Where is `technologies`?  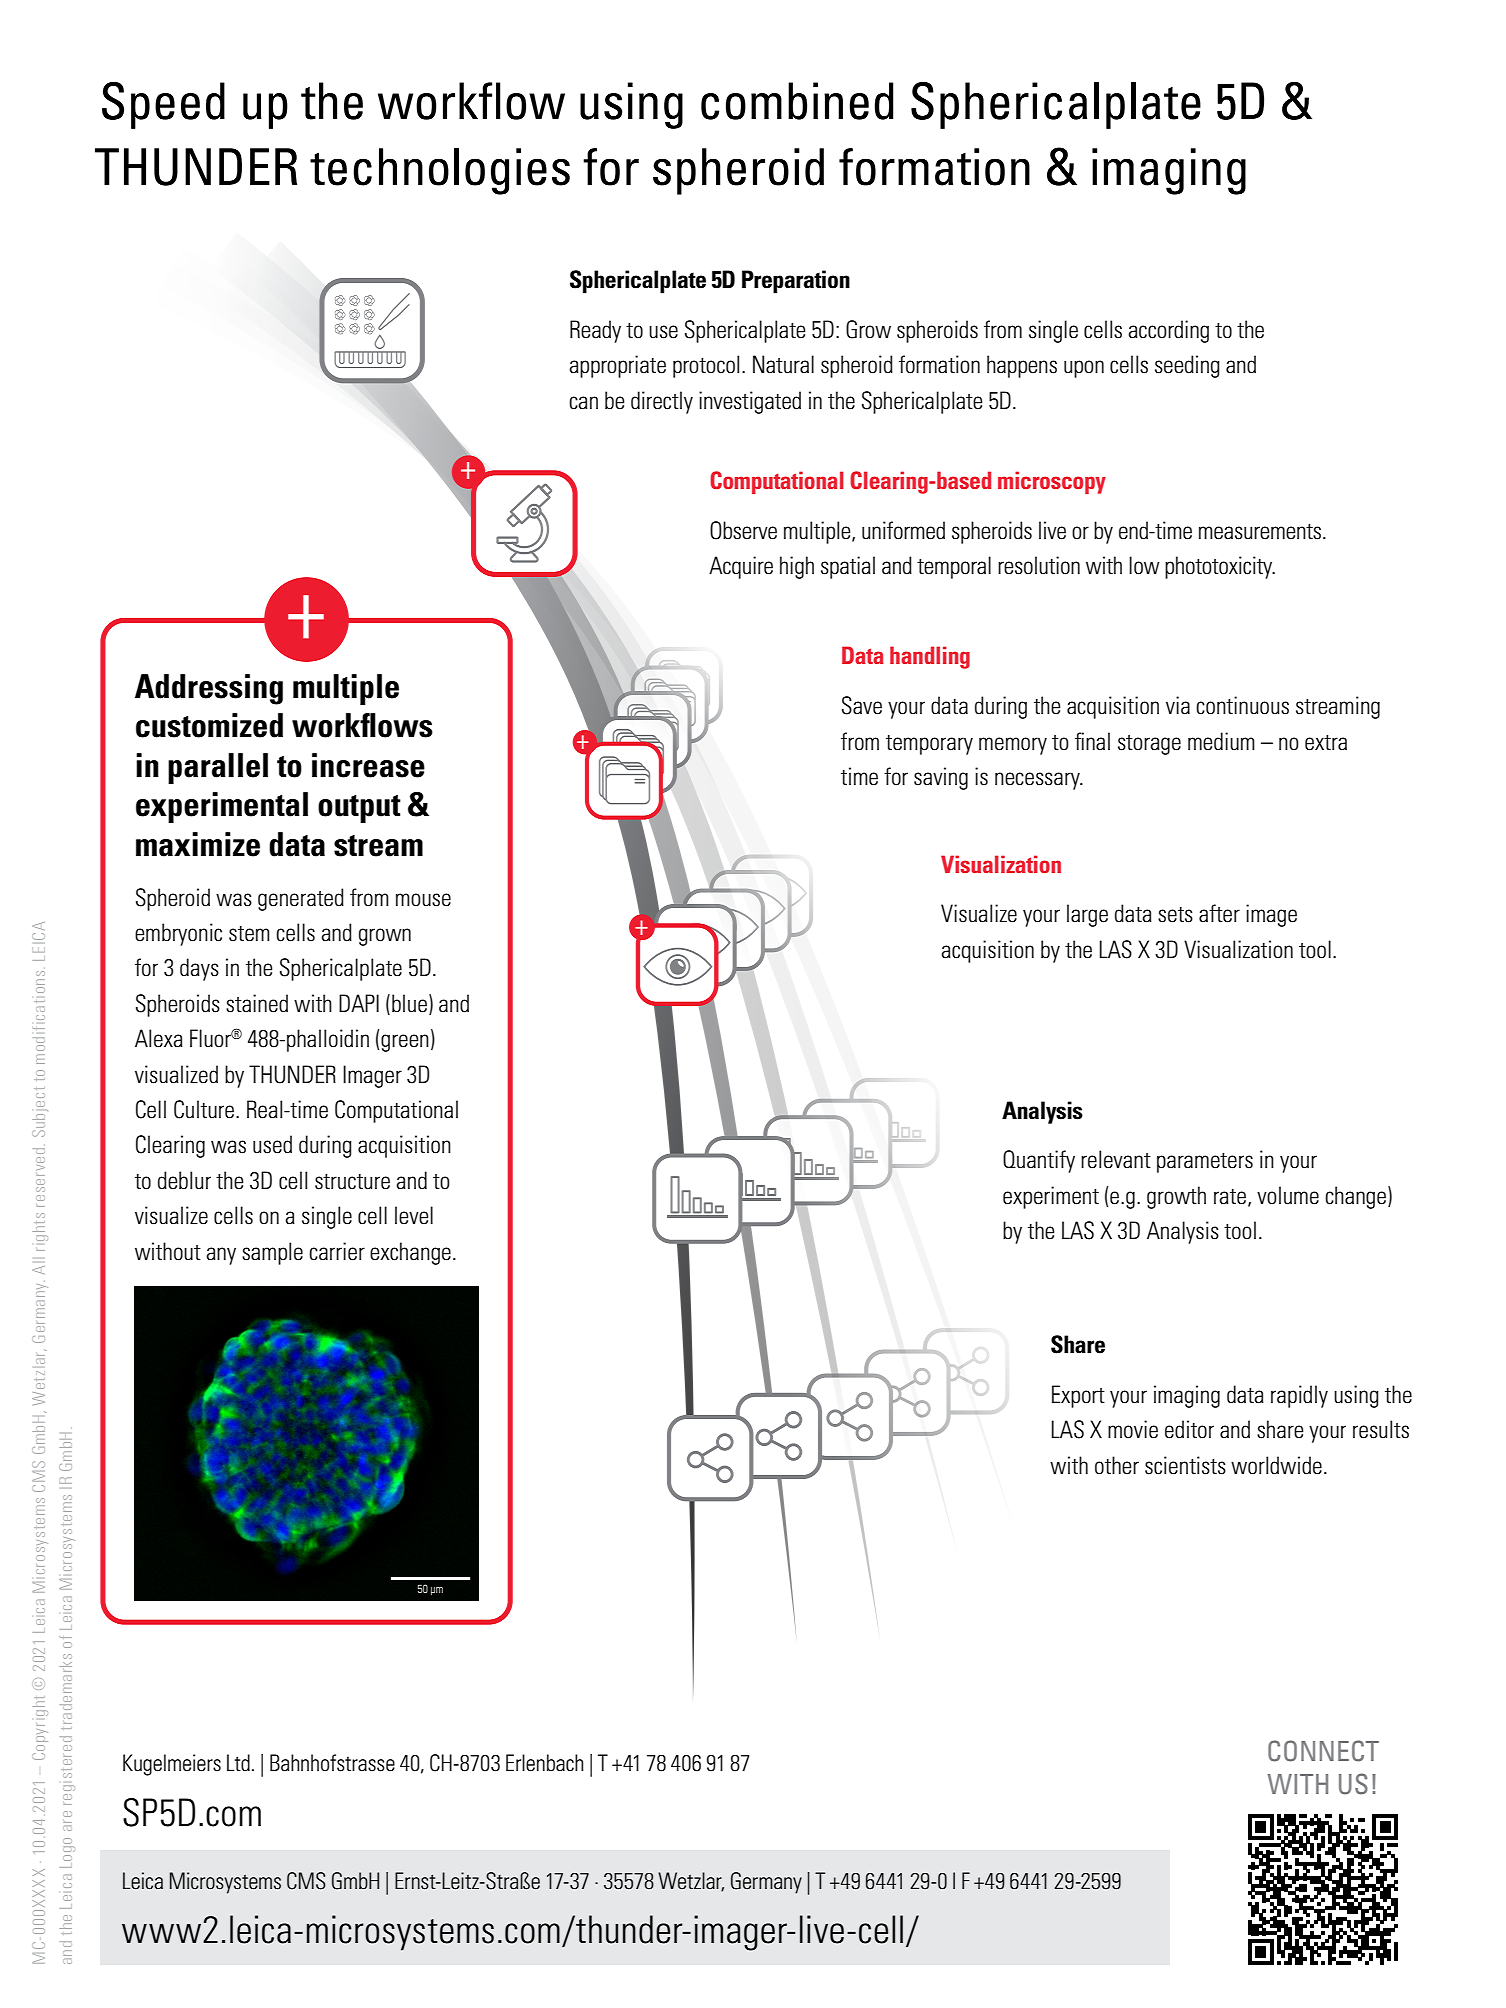 technologies is located at coordinates (440, 171).
